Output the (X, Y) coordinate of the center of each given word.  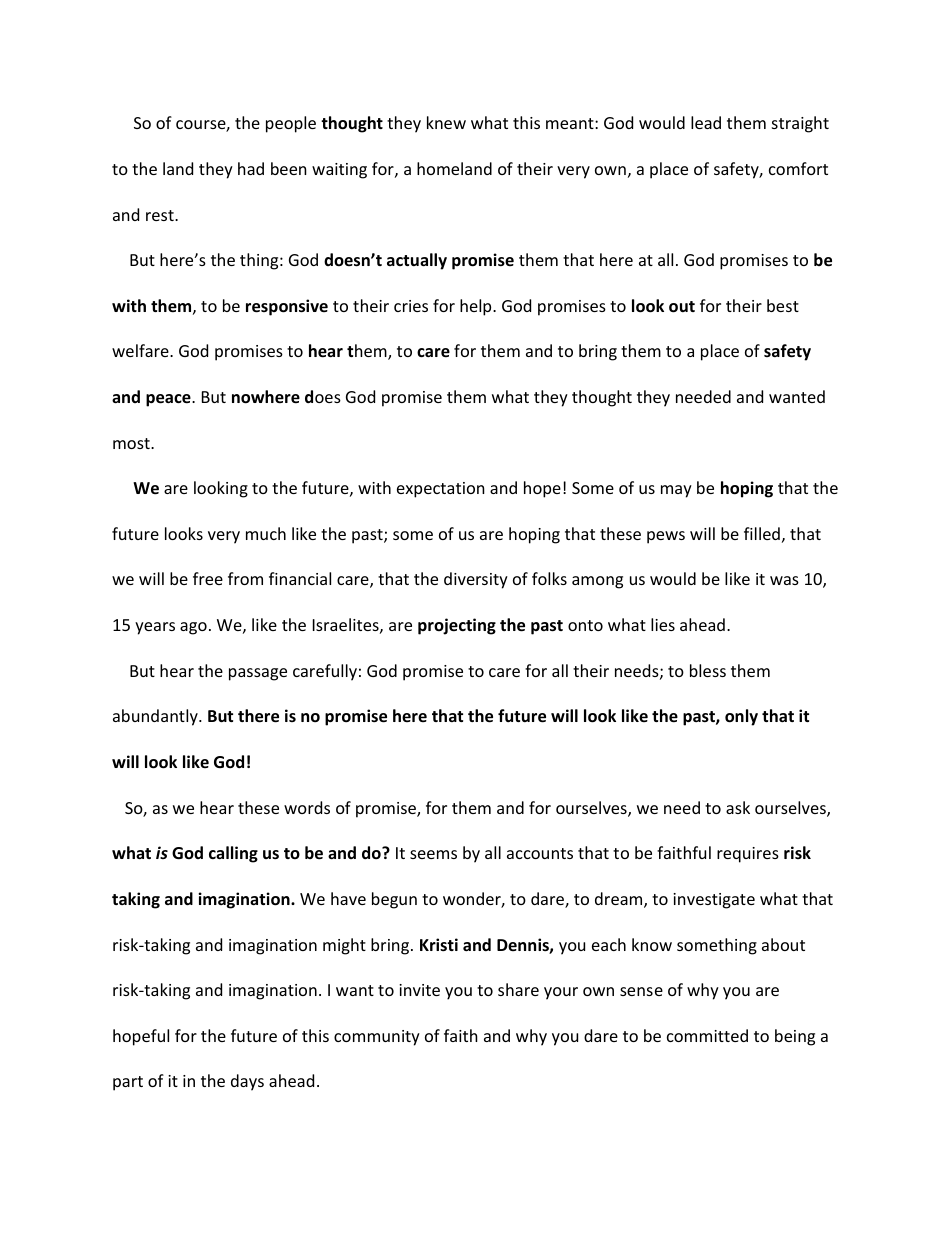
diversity (476, 580)
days (247, 1082)
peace (169, 400)
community (377, 1038)
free (208, 578)
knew (446, 122)
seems (433, 854)
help (477, 307)
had (251, 168)
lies (663, 624)
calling (233, 854)
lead (706, 122)
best (783, 305)
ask (738, 807)
